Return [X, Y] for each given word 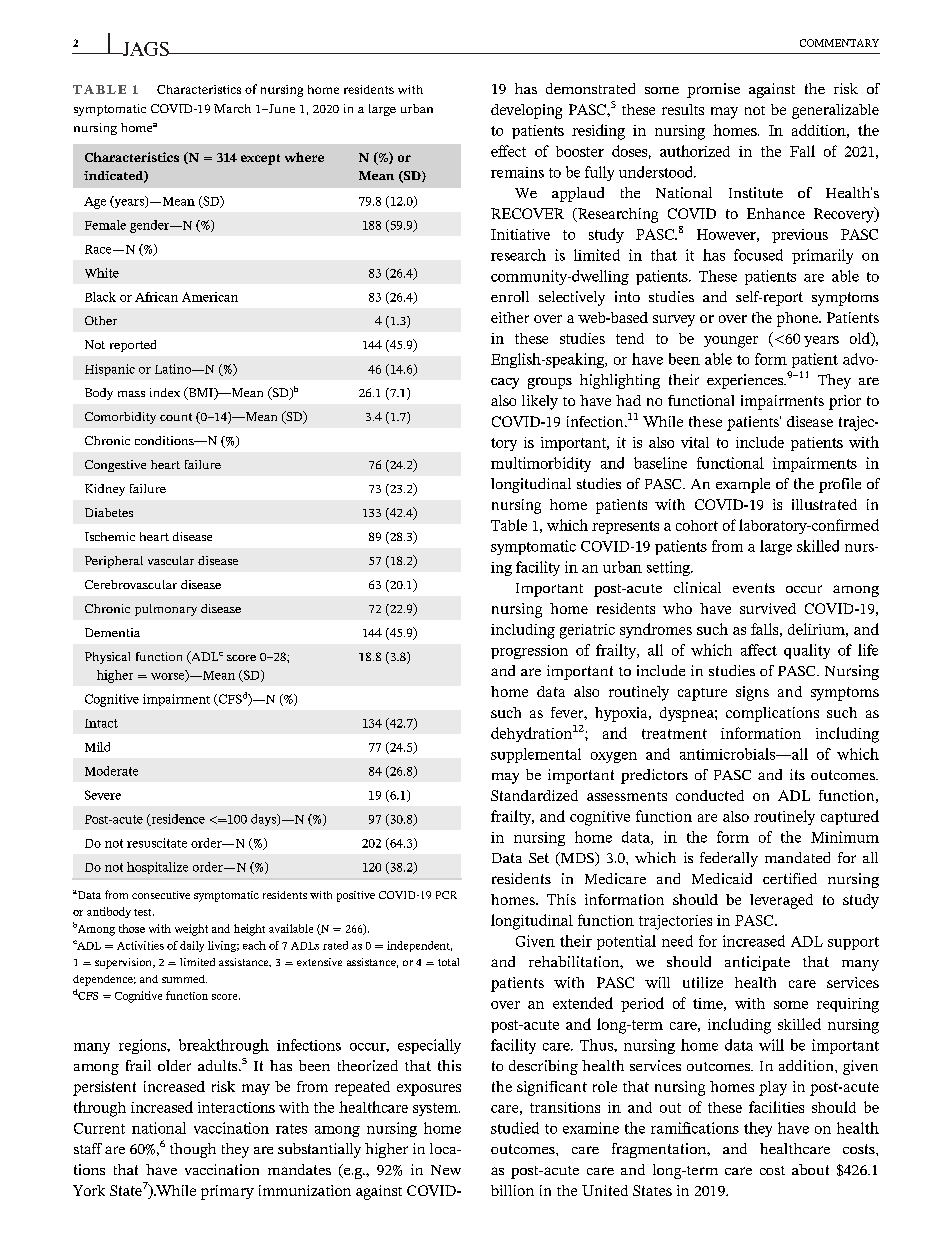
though [193, 1150]
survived [768, 608]
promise [713, 90]
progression [529, 652]
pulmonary [166, 610]
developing [526, 111]
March [232, 108]
